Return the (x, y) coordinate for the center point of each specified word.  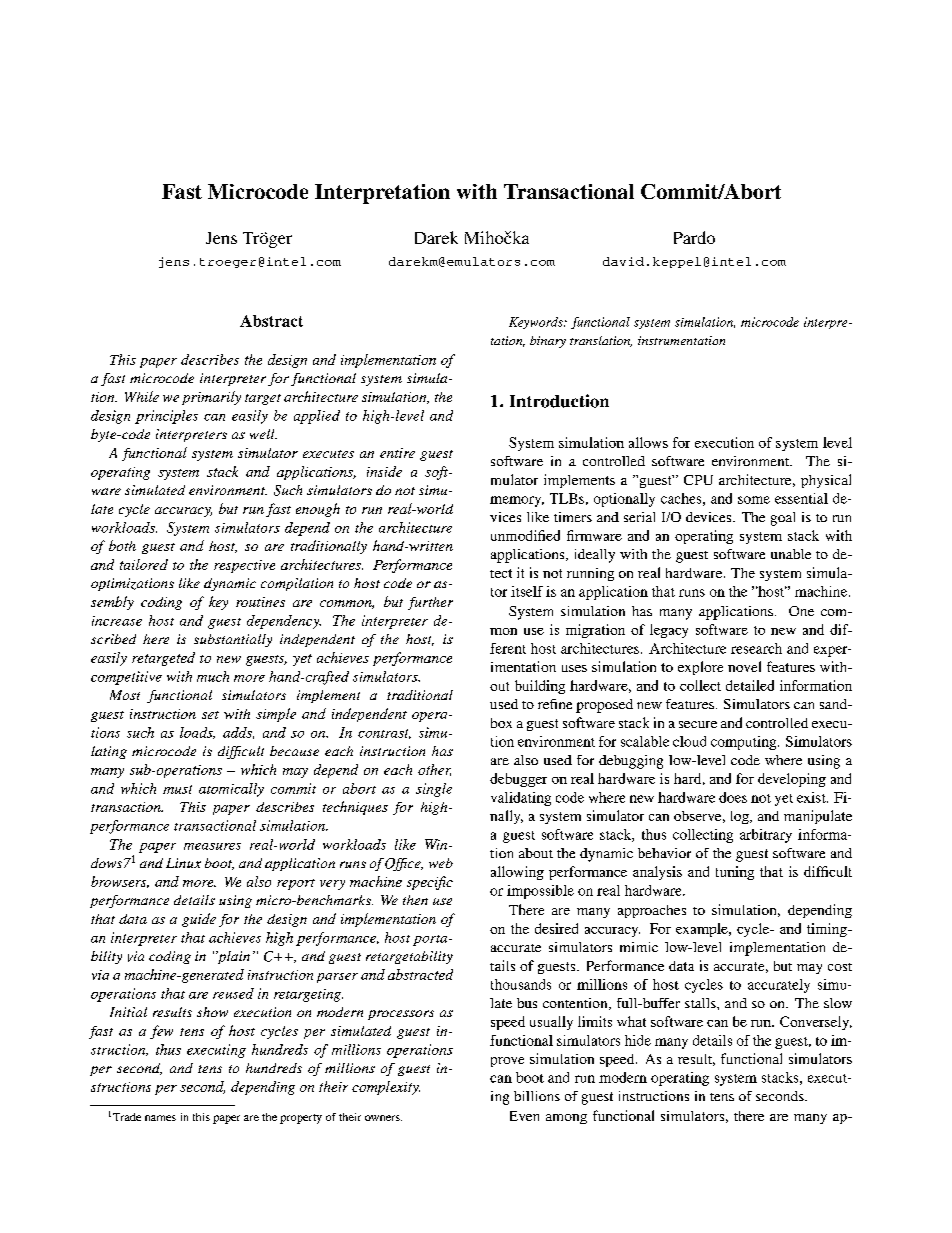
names (160, 1118)
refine (555, 704)
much (213, 676)
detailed (750, 685)
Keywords (537, 323)
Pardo (694, 237)
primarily (211, 398)
